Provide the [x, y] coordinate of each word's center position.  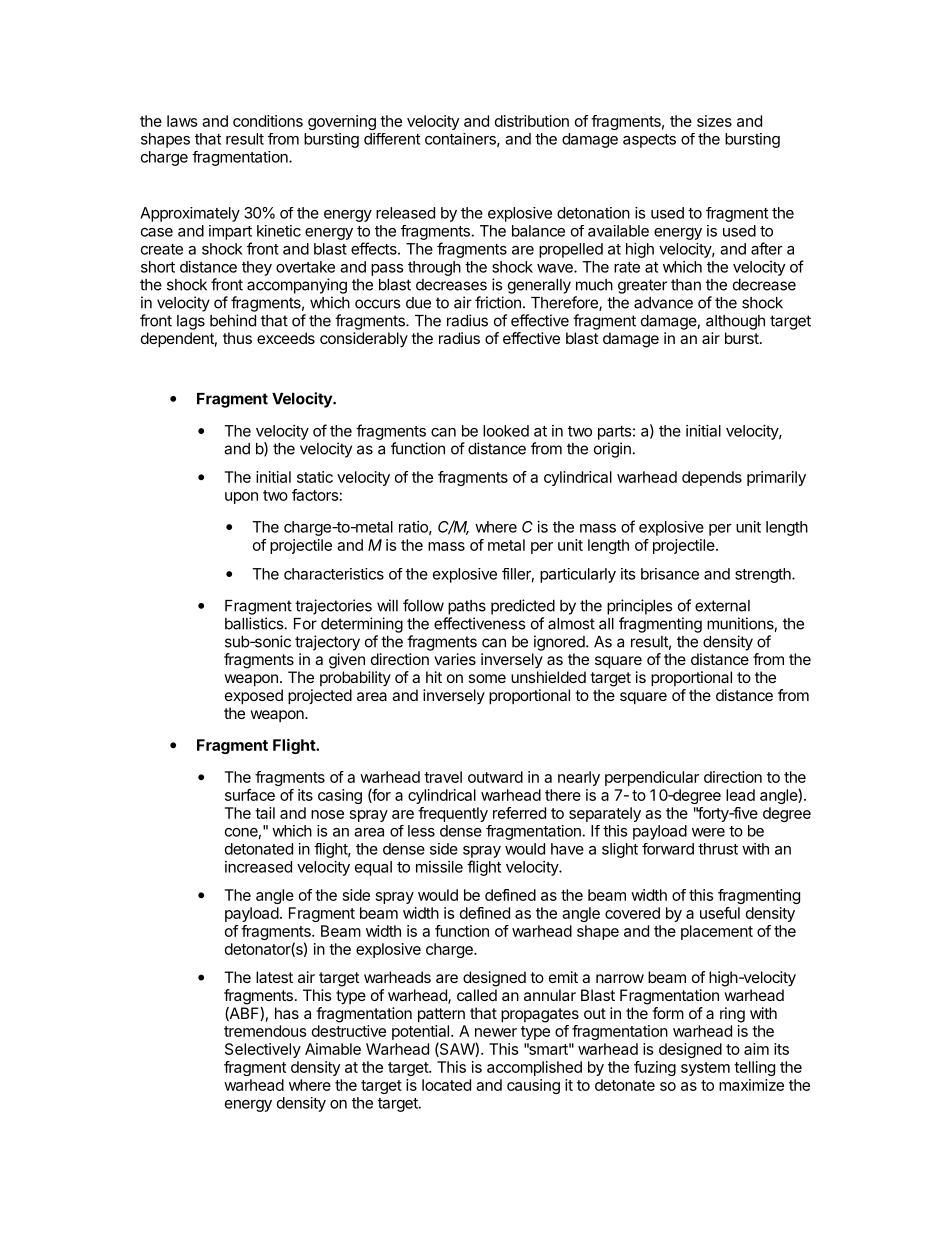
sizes [714, 121]
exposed [254, 697]
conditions [268, 121]
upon [241, 498]
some [487, 678]
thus [237, 338]
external [722, 606]
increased [258, 867]
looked [506, 431]
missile [439, 867]
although [735, 322]
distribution [532, 121]
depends [712, 478]
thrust [718, 849]
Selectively [263, 1050]
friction [498, 302]
